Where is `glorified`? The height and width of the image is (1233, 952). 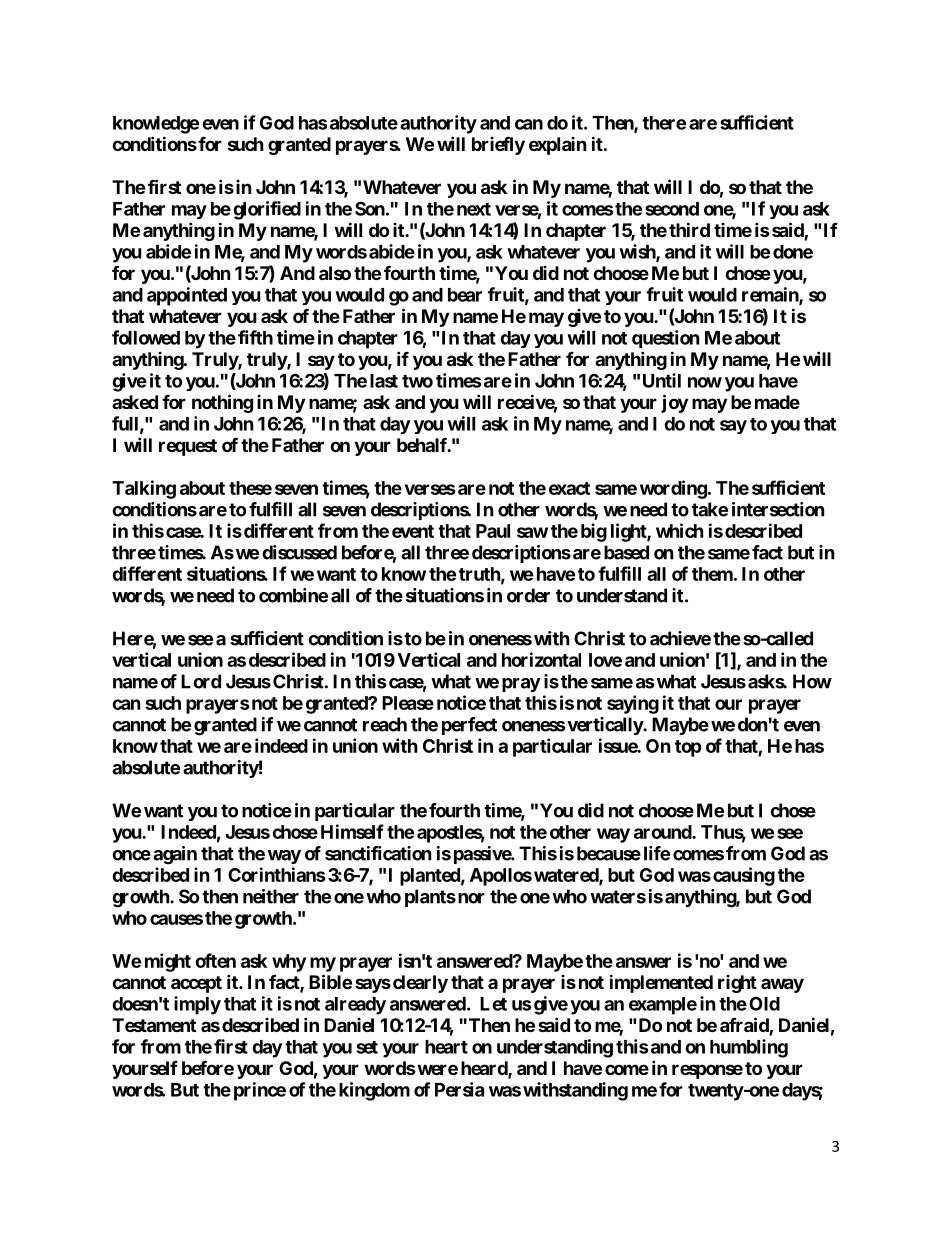
glorified is located at coordinates (267, 210).
